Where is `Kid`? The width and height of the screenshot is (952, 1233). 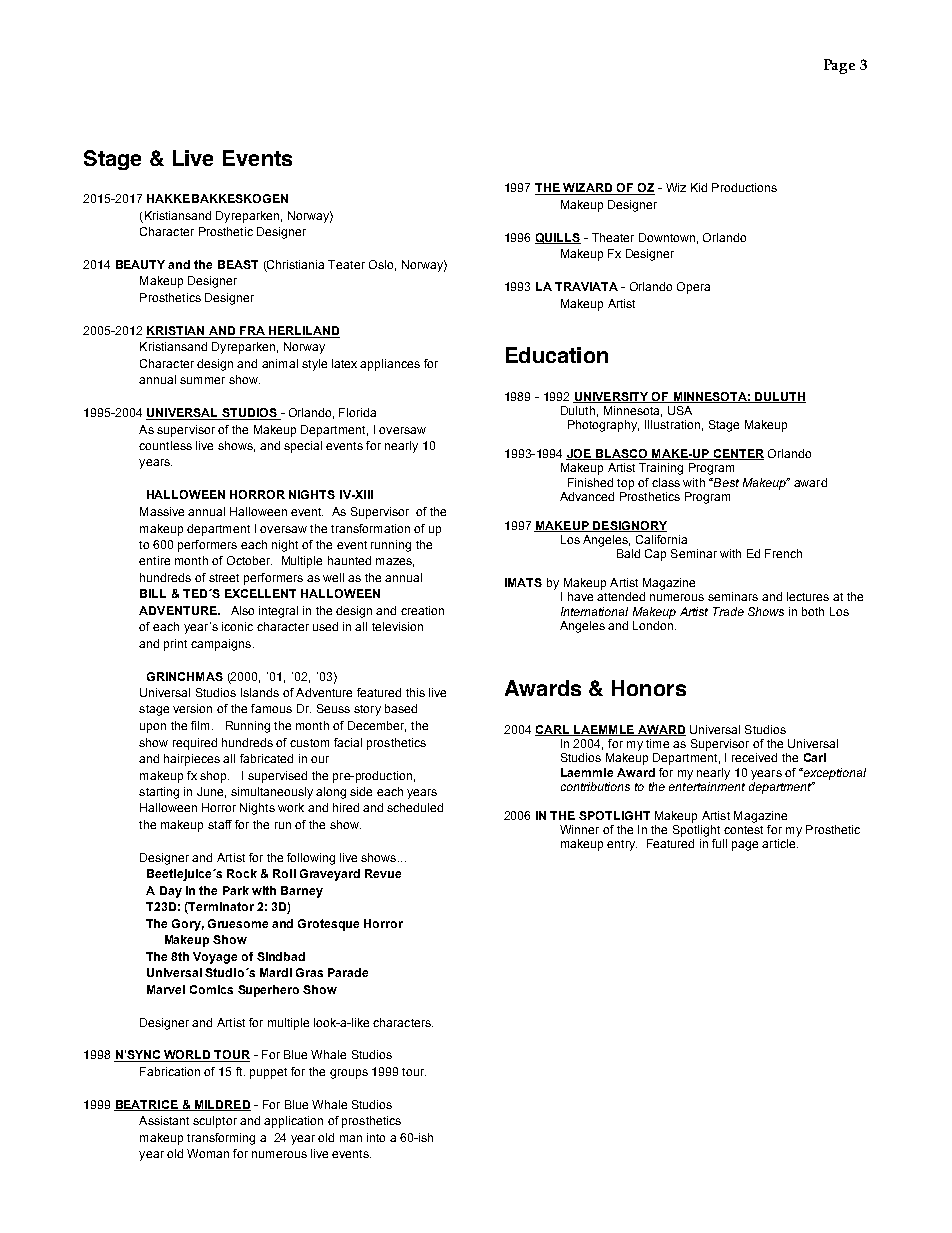 Kid is located at coordinates (699, 187).
